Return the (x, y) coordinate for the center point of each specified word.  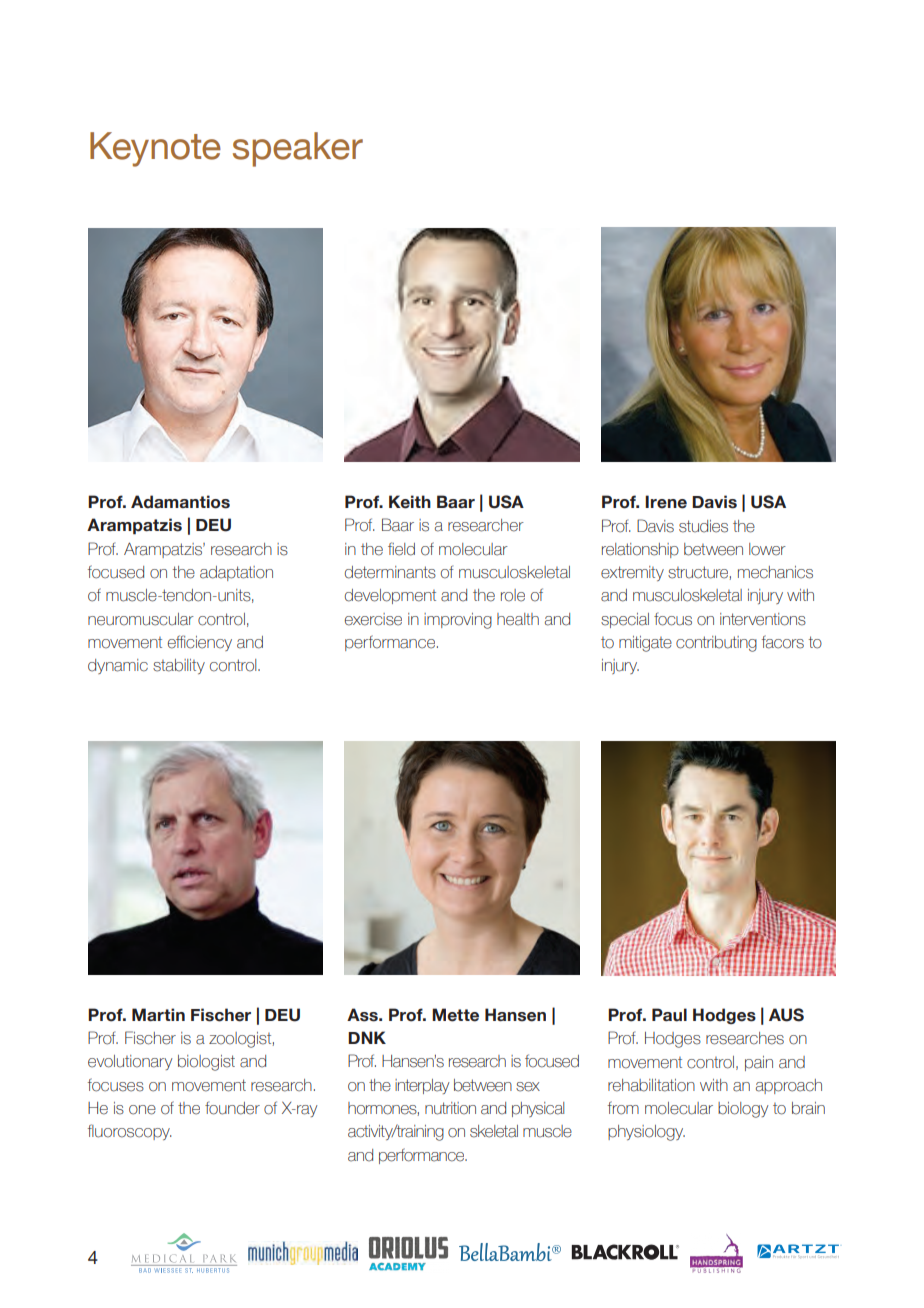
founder (232, 1108)
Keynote (155, 149)
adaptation (236, 573)
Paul (669, 1015)
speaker (298, 149)
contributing (716, 644)
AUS (786, 1015)
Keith (410, 502)
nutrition (450, 1108)
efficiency (200, 643)
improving (458, 621)
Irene (666, 502)
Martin (158, 1014)
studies (703, 526)
